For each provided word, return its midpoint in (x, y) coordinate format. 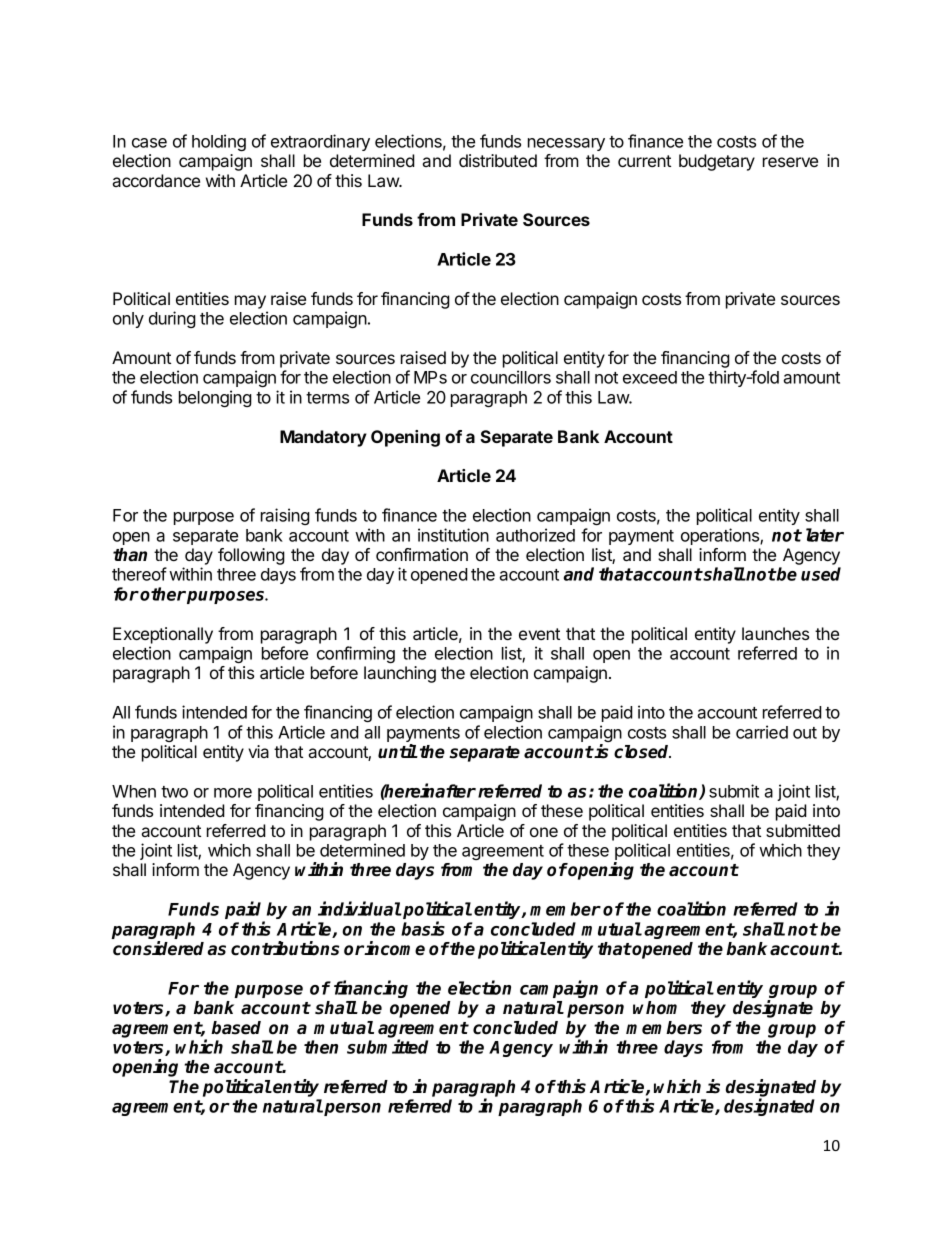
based (236, 1028)
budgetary (717, 162)
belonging (215, 398)
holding (219, 142)
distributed (498, 160)
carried (762, 732)
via (258, 751)
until (398, 751)
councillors (511, 377)
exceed (650, 377)
